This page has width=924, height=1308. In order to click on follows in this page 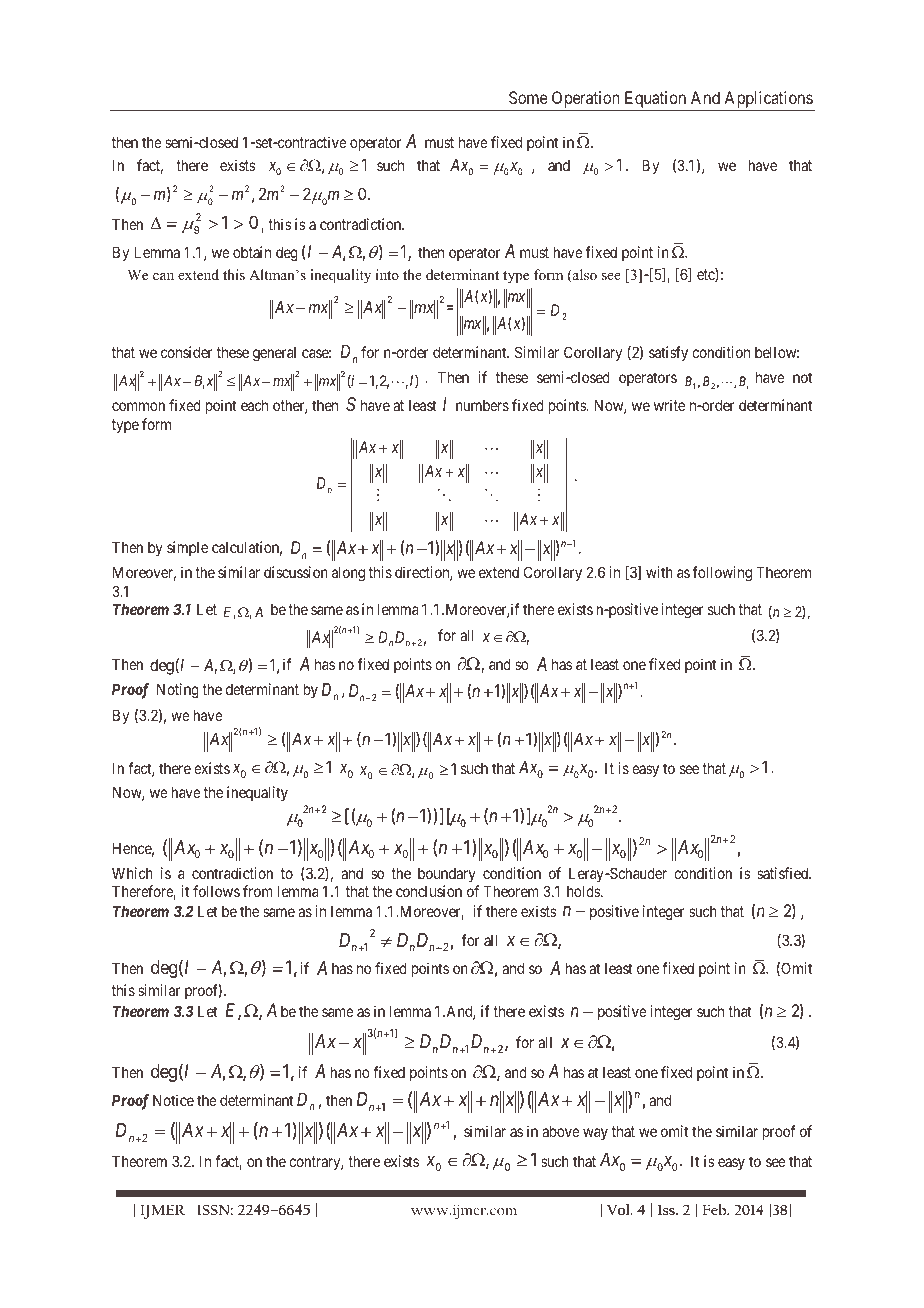, I will do `click(216, 891)`.
